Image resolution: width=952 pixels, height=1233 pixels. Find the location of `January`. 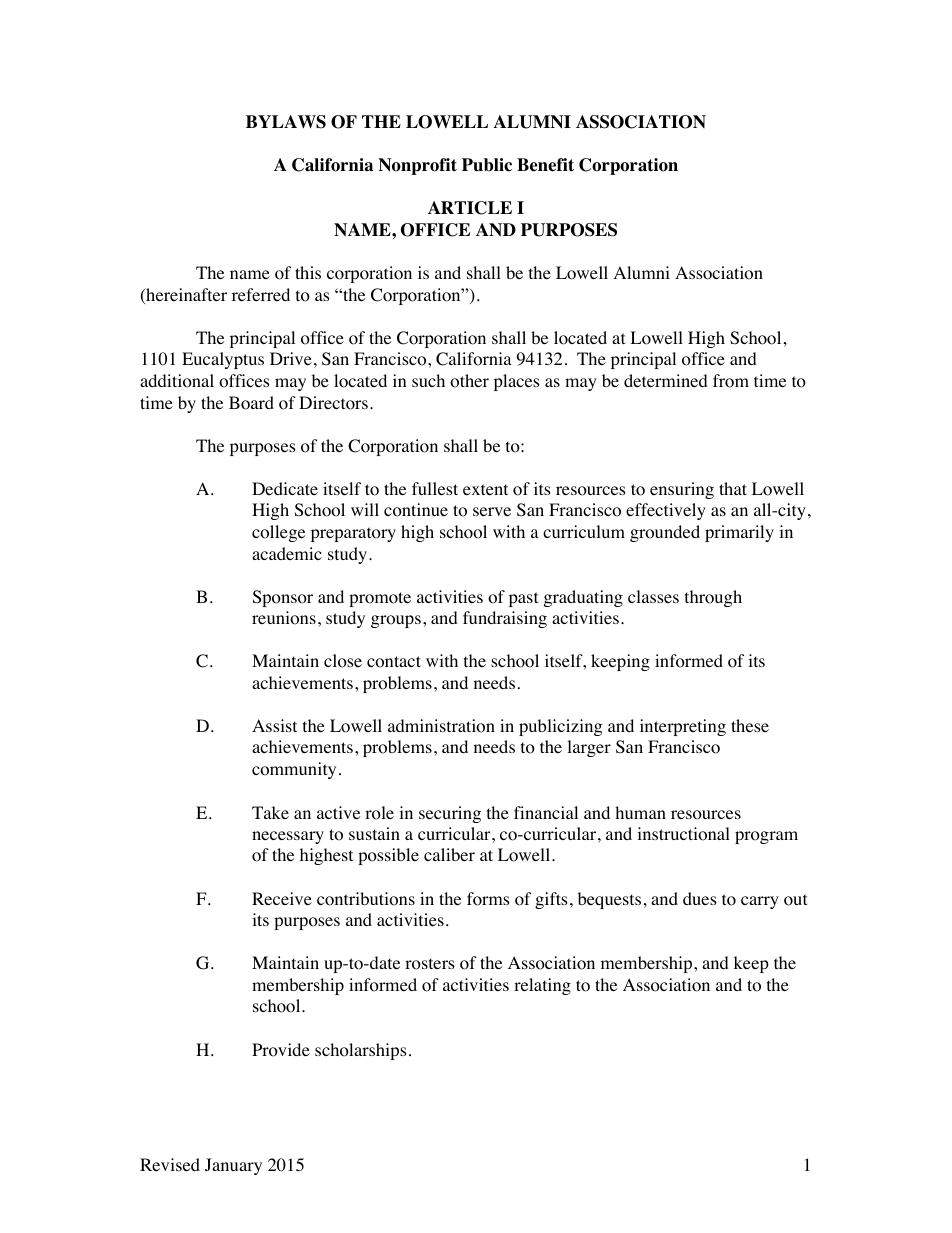

January is located at coordinates (233, 1166).
